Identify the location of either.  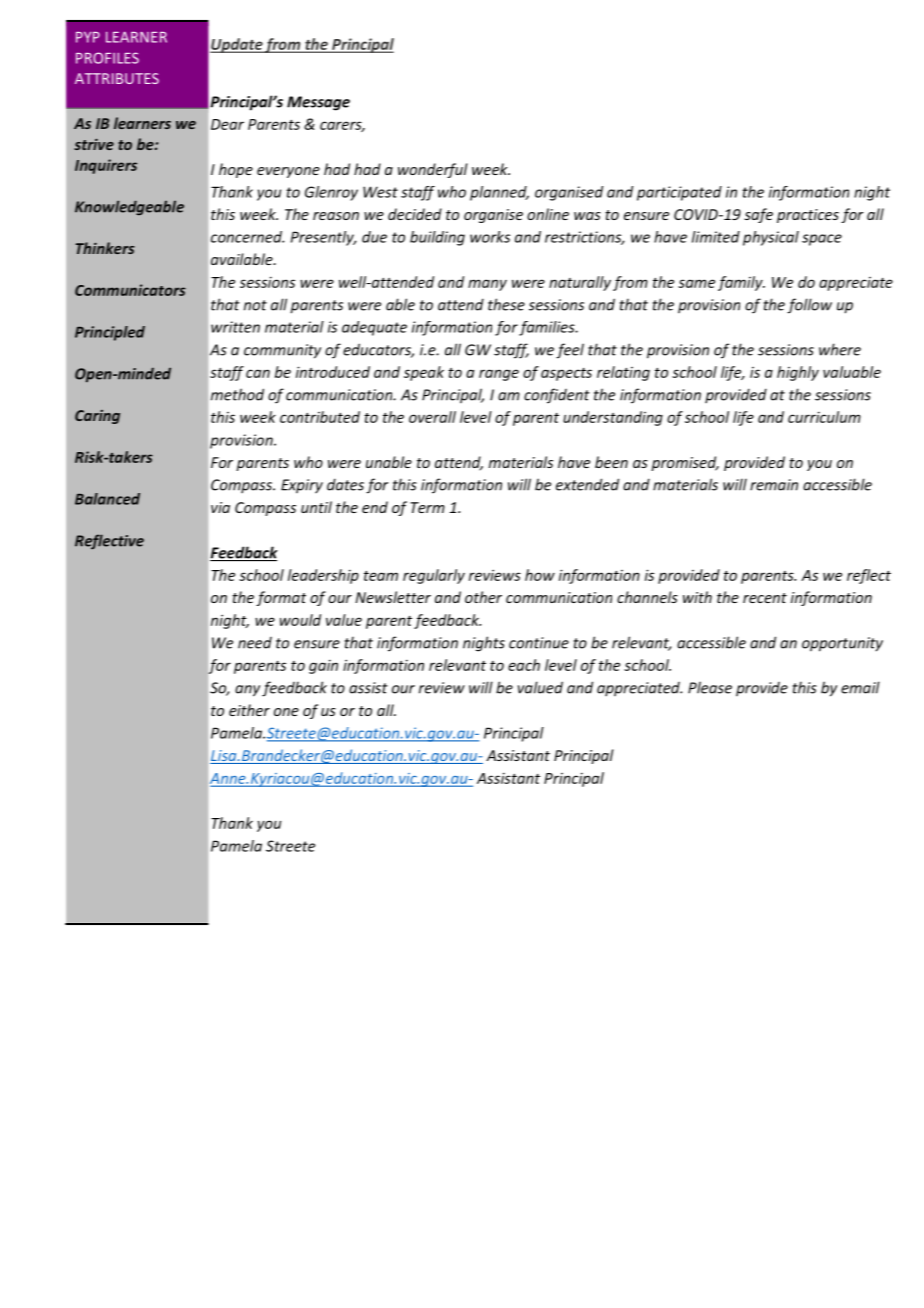
(249, 710).
